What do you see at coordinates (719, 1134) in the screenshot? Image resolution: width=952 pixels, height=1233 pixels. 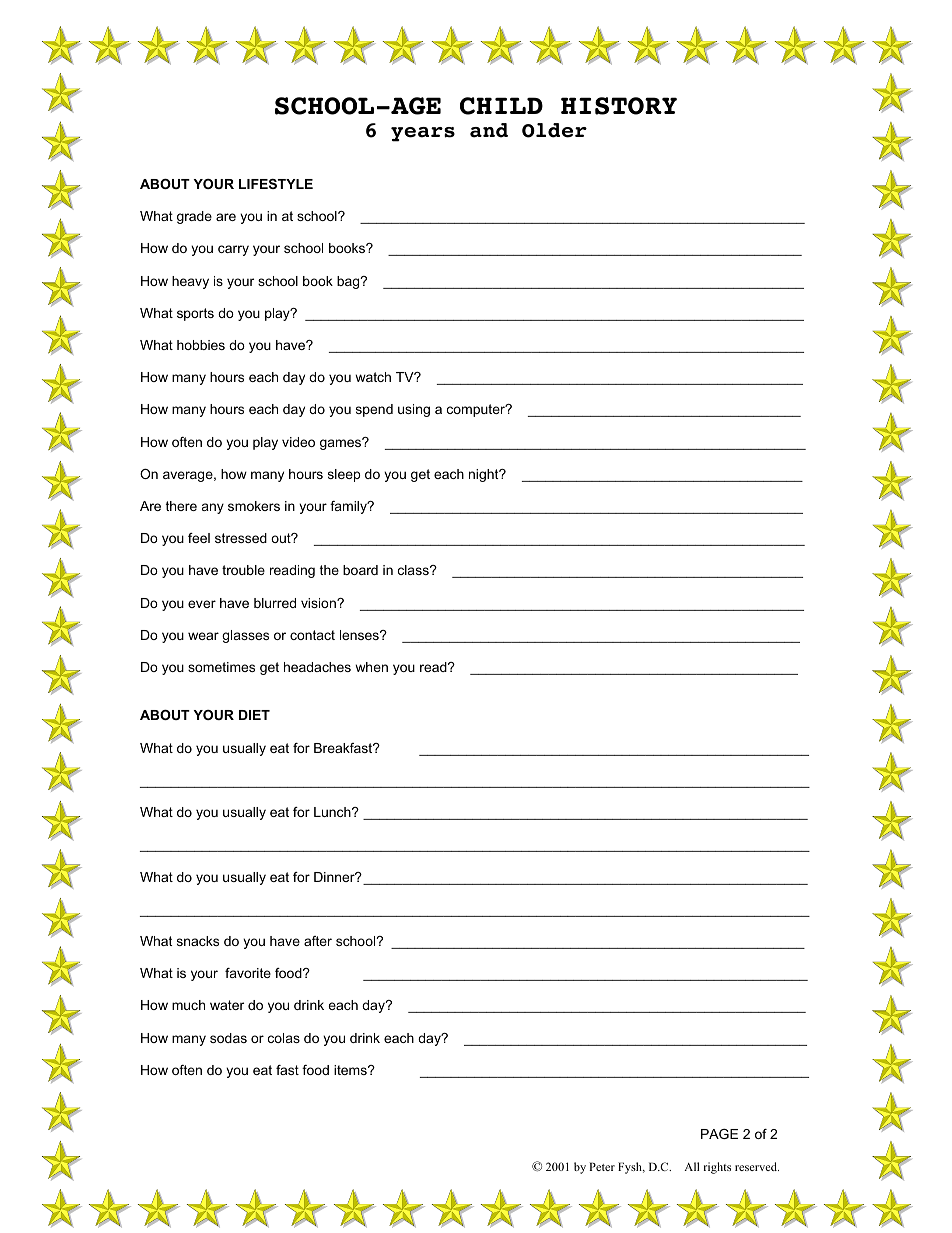 I see `PAGE` at bounding box center [719, 1134].
